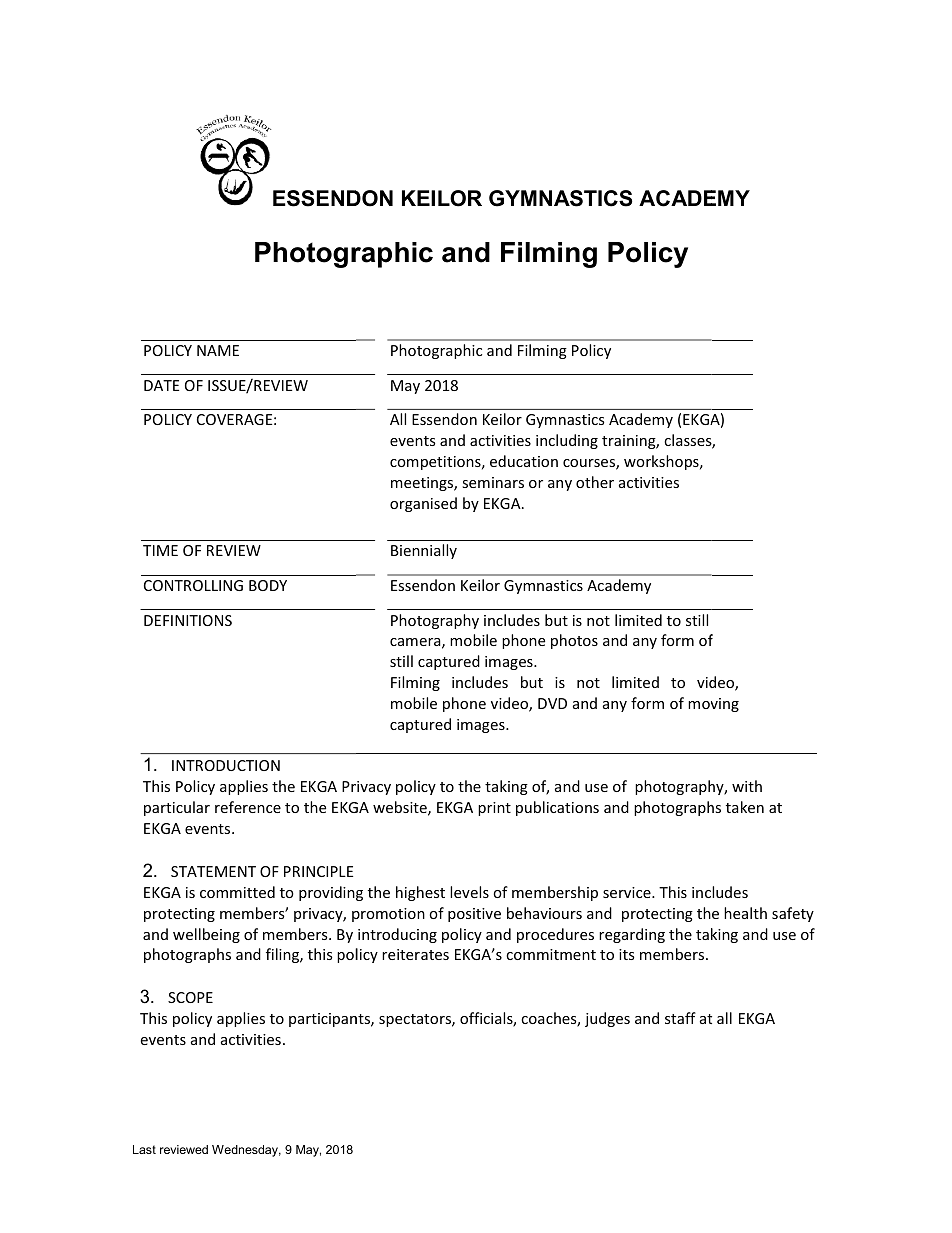 This page has height=1233, width=952. What do you see at coordinates (160, 550) in the page?
I see `TIME` at bounding box center [160, 550].
